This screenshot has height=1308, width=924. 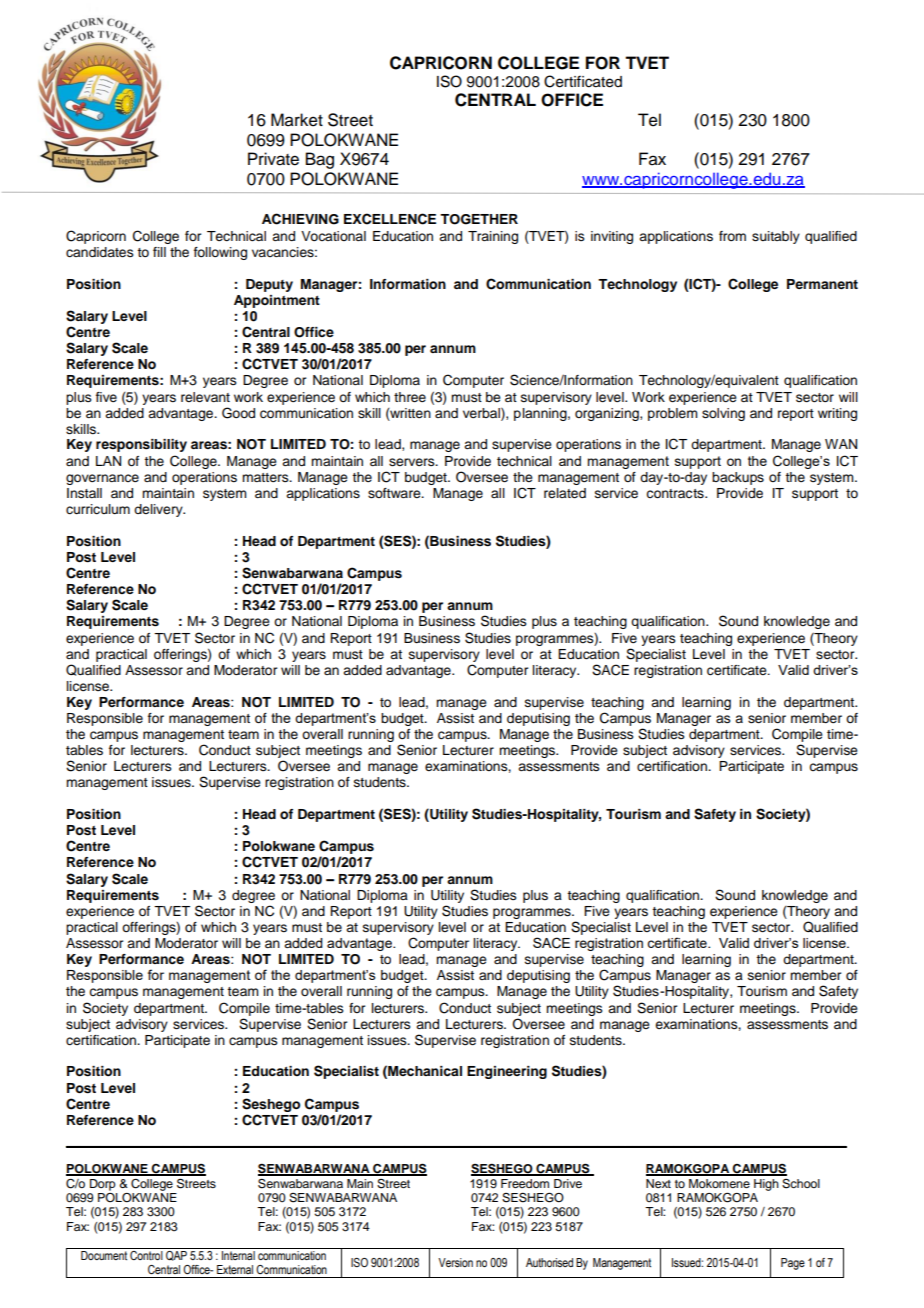 What do you see at coordinates (723, 414) in the screenshot?
I see `solving` at bounding box center [723, 414].
